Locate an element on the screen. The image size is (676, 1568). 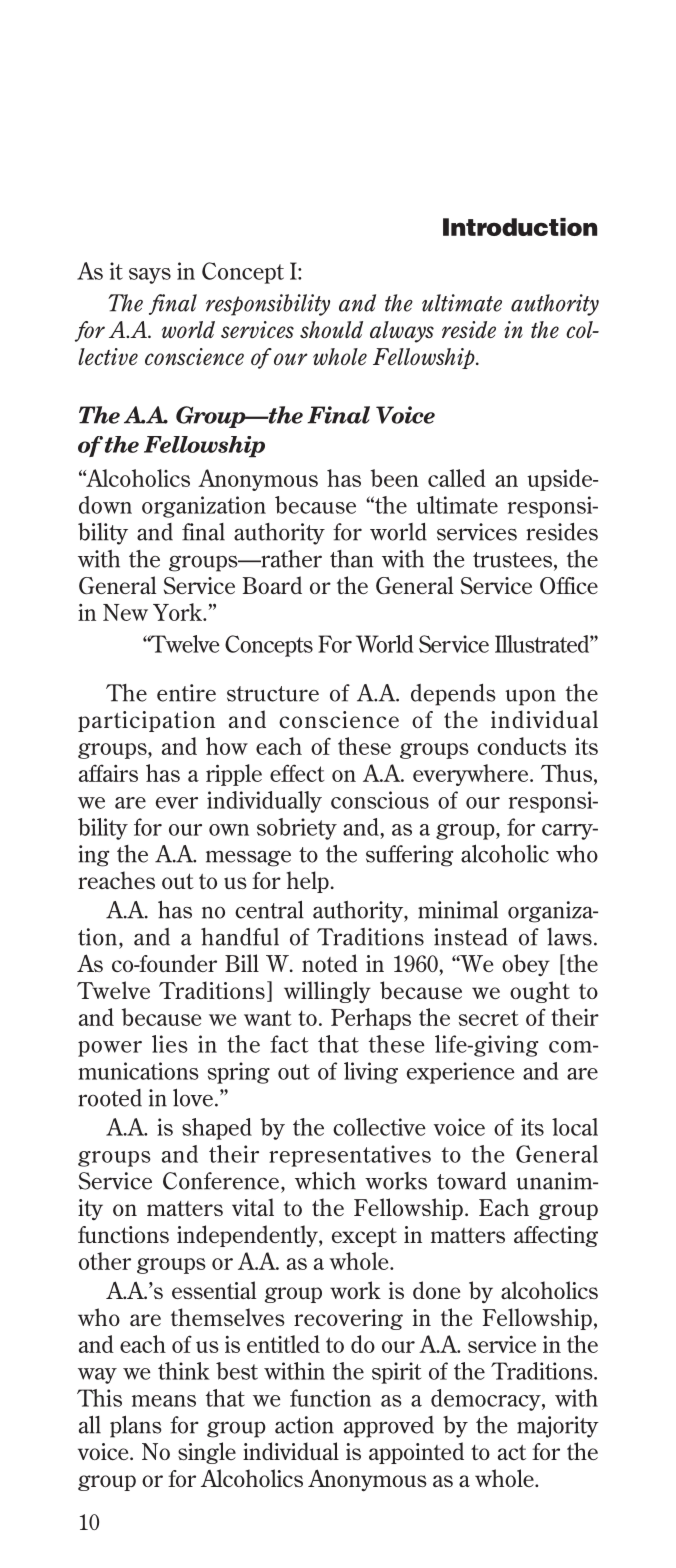
says is located at coordinates (150, 276).
